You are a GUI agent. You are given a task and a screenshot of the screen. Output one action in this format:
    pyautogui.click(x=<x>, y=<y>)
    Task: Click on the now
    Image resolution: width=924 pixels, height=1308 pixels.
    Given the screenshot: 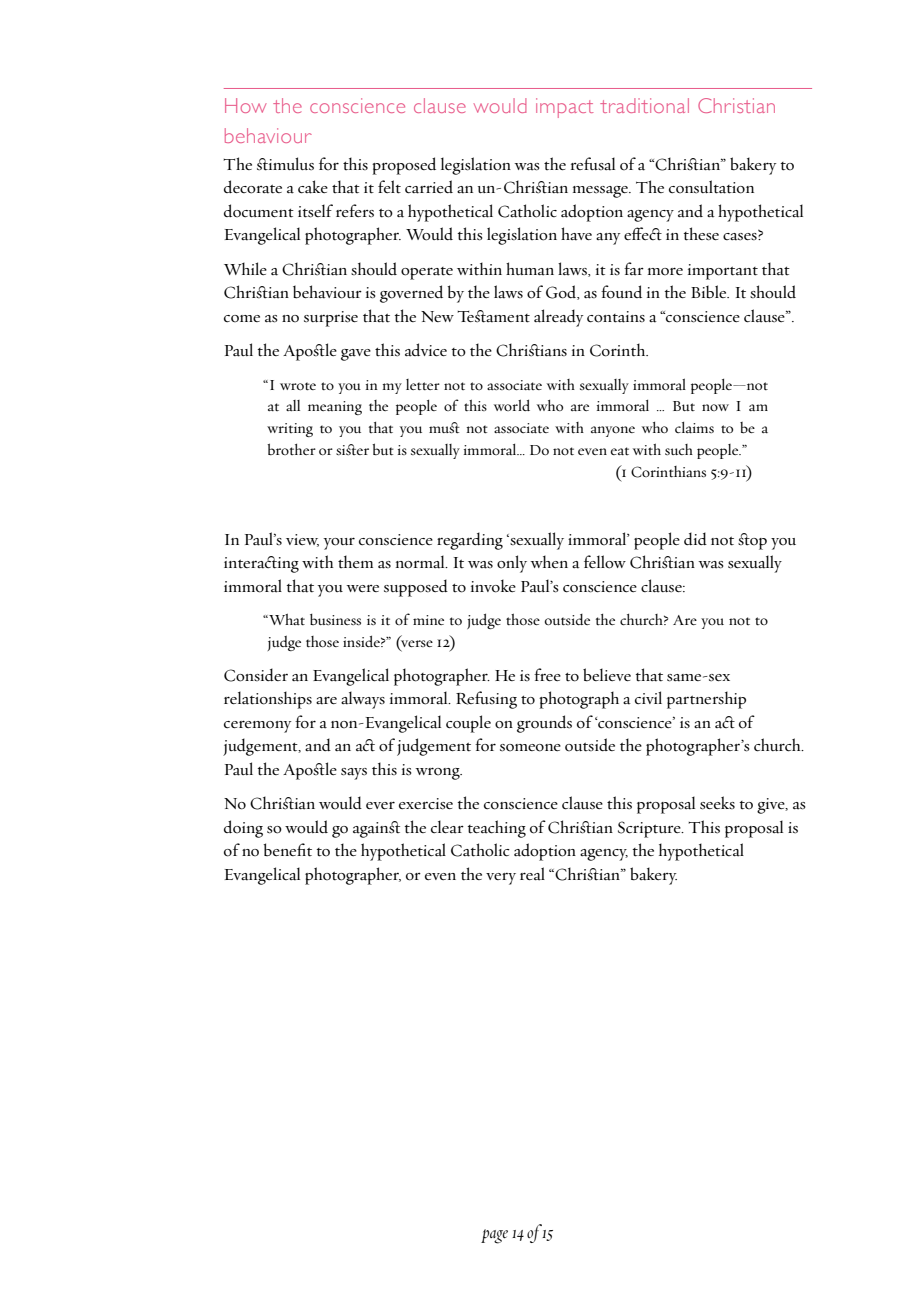 What is the action you would take?
    pyautogui.click(x=715, y=407)
